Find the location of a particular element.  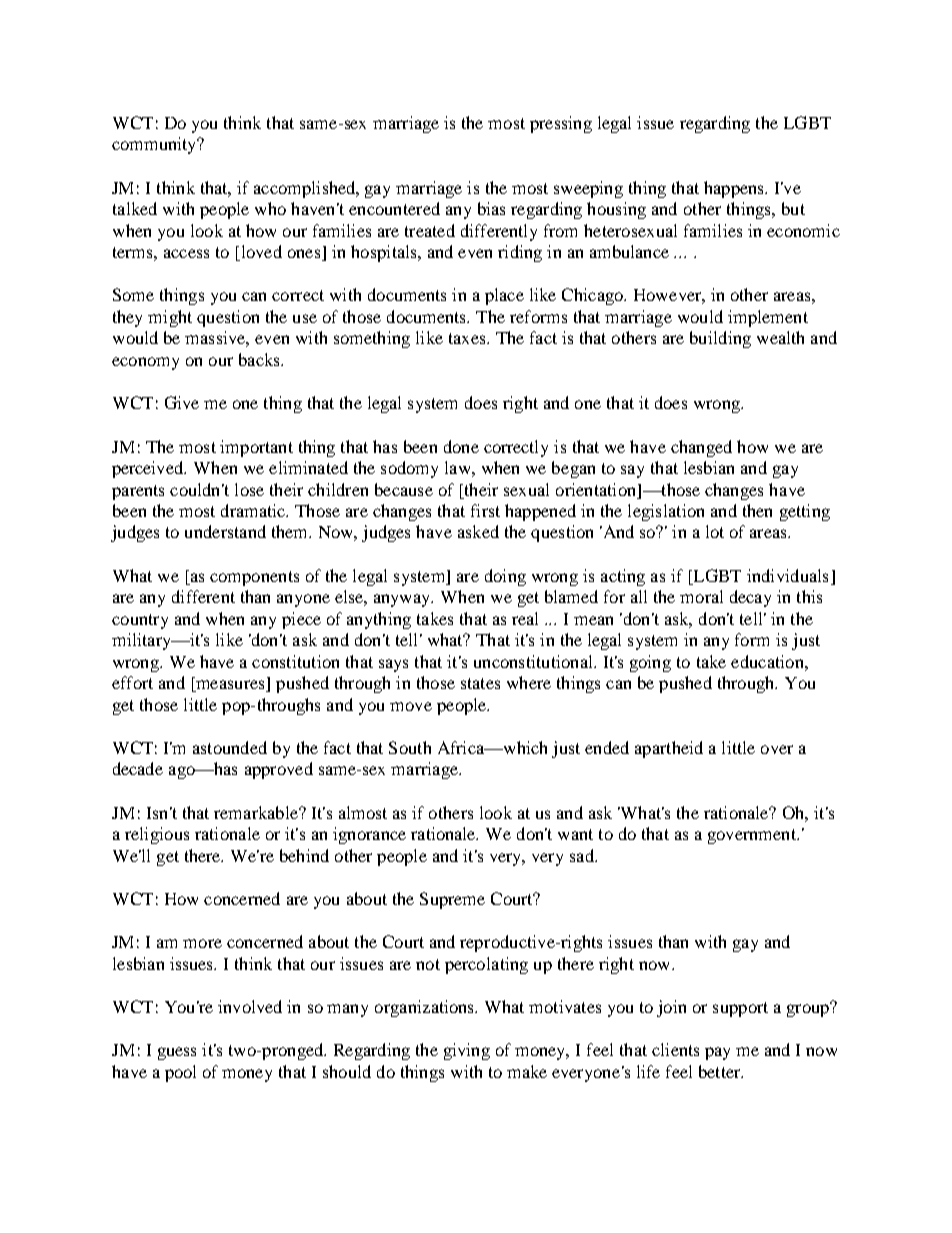

Give is located at coordinates (182, 402).
